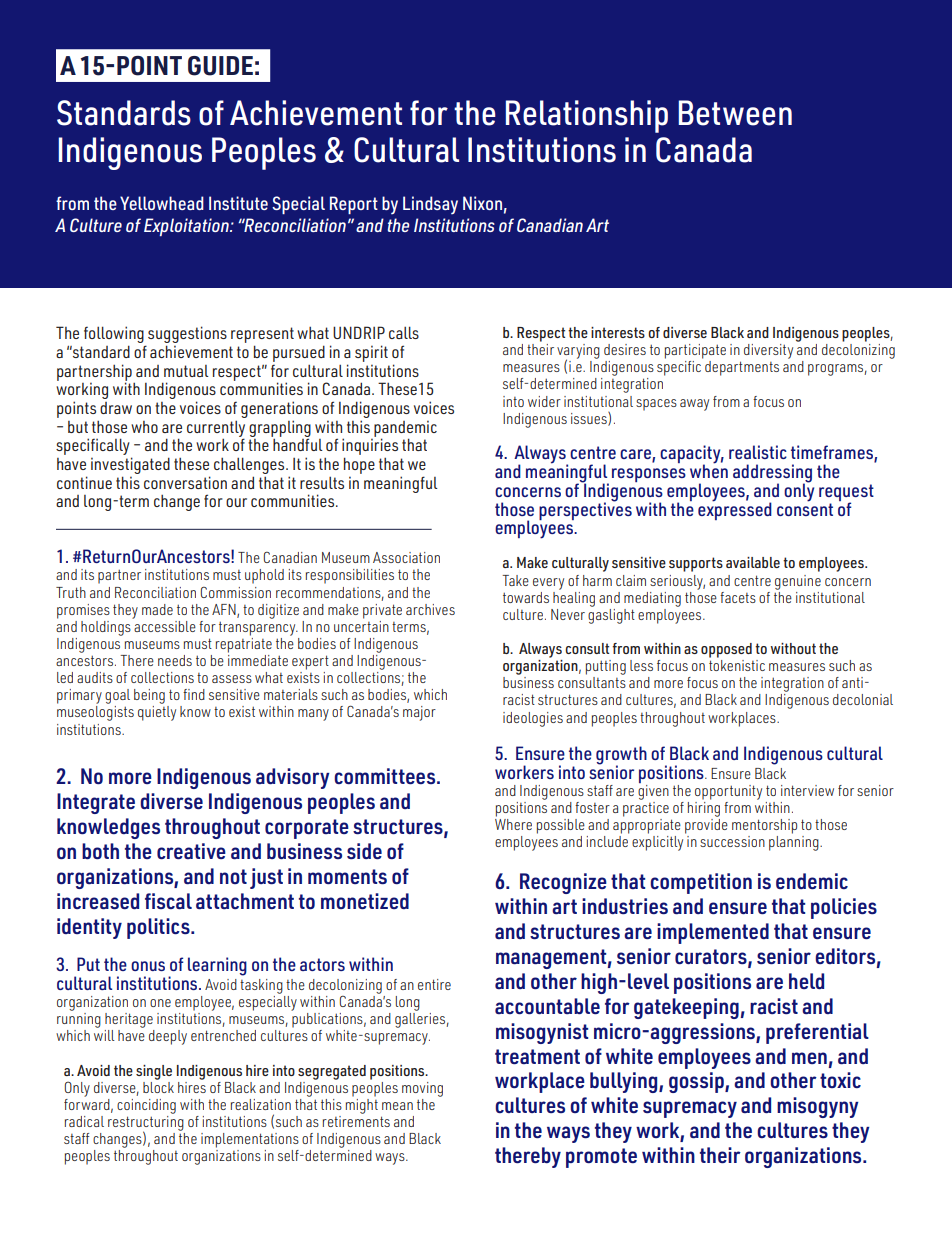  I want to click on mutual, so click(186, 371).
